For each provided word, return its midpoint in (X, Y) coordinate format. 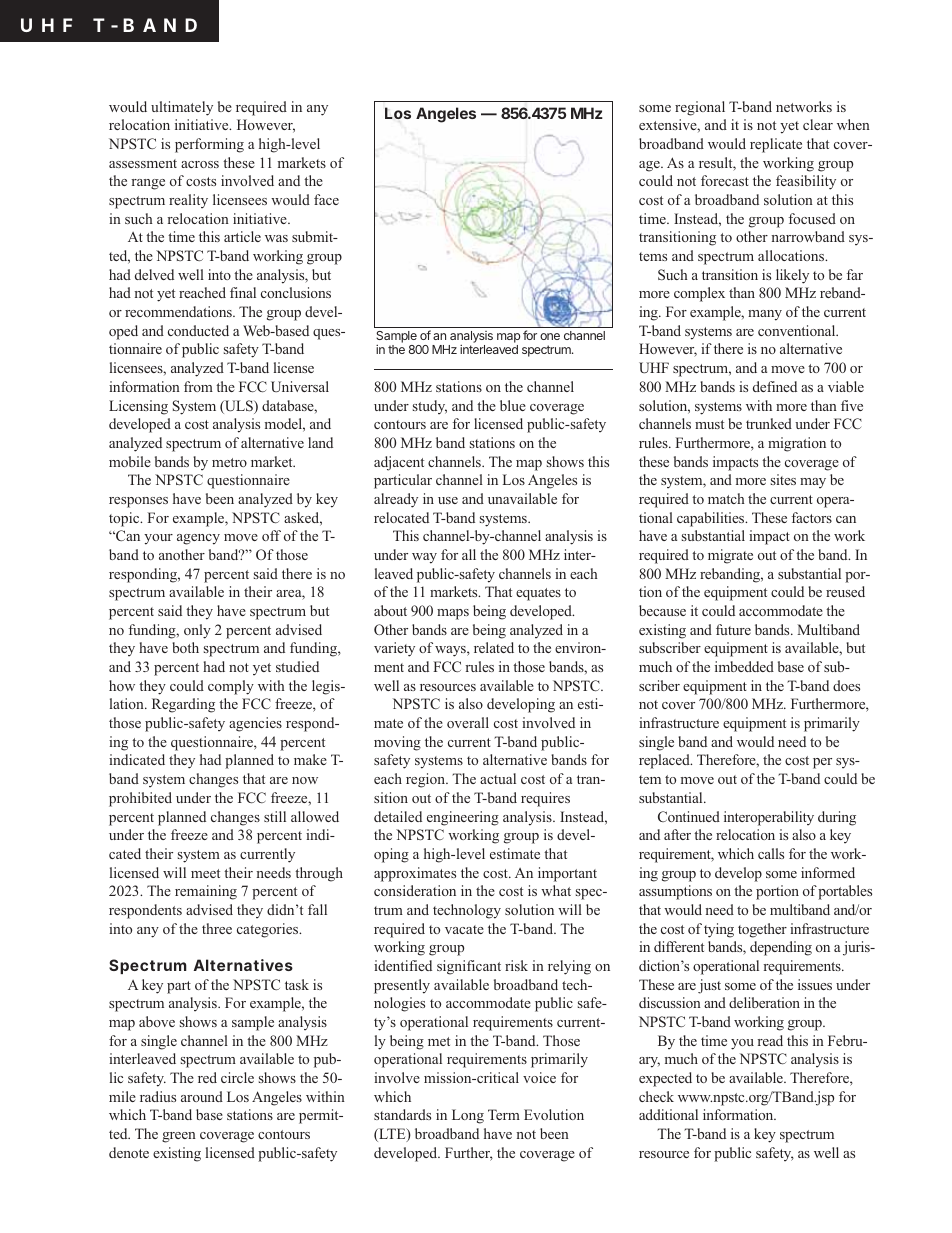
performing (209, 145)
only (197, 631)
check (656, 1096)
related (494, 647)
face (326, 199)
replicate (776, 145)
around (202, 1096)
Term (504, 1114)
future (733, 629)
